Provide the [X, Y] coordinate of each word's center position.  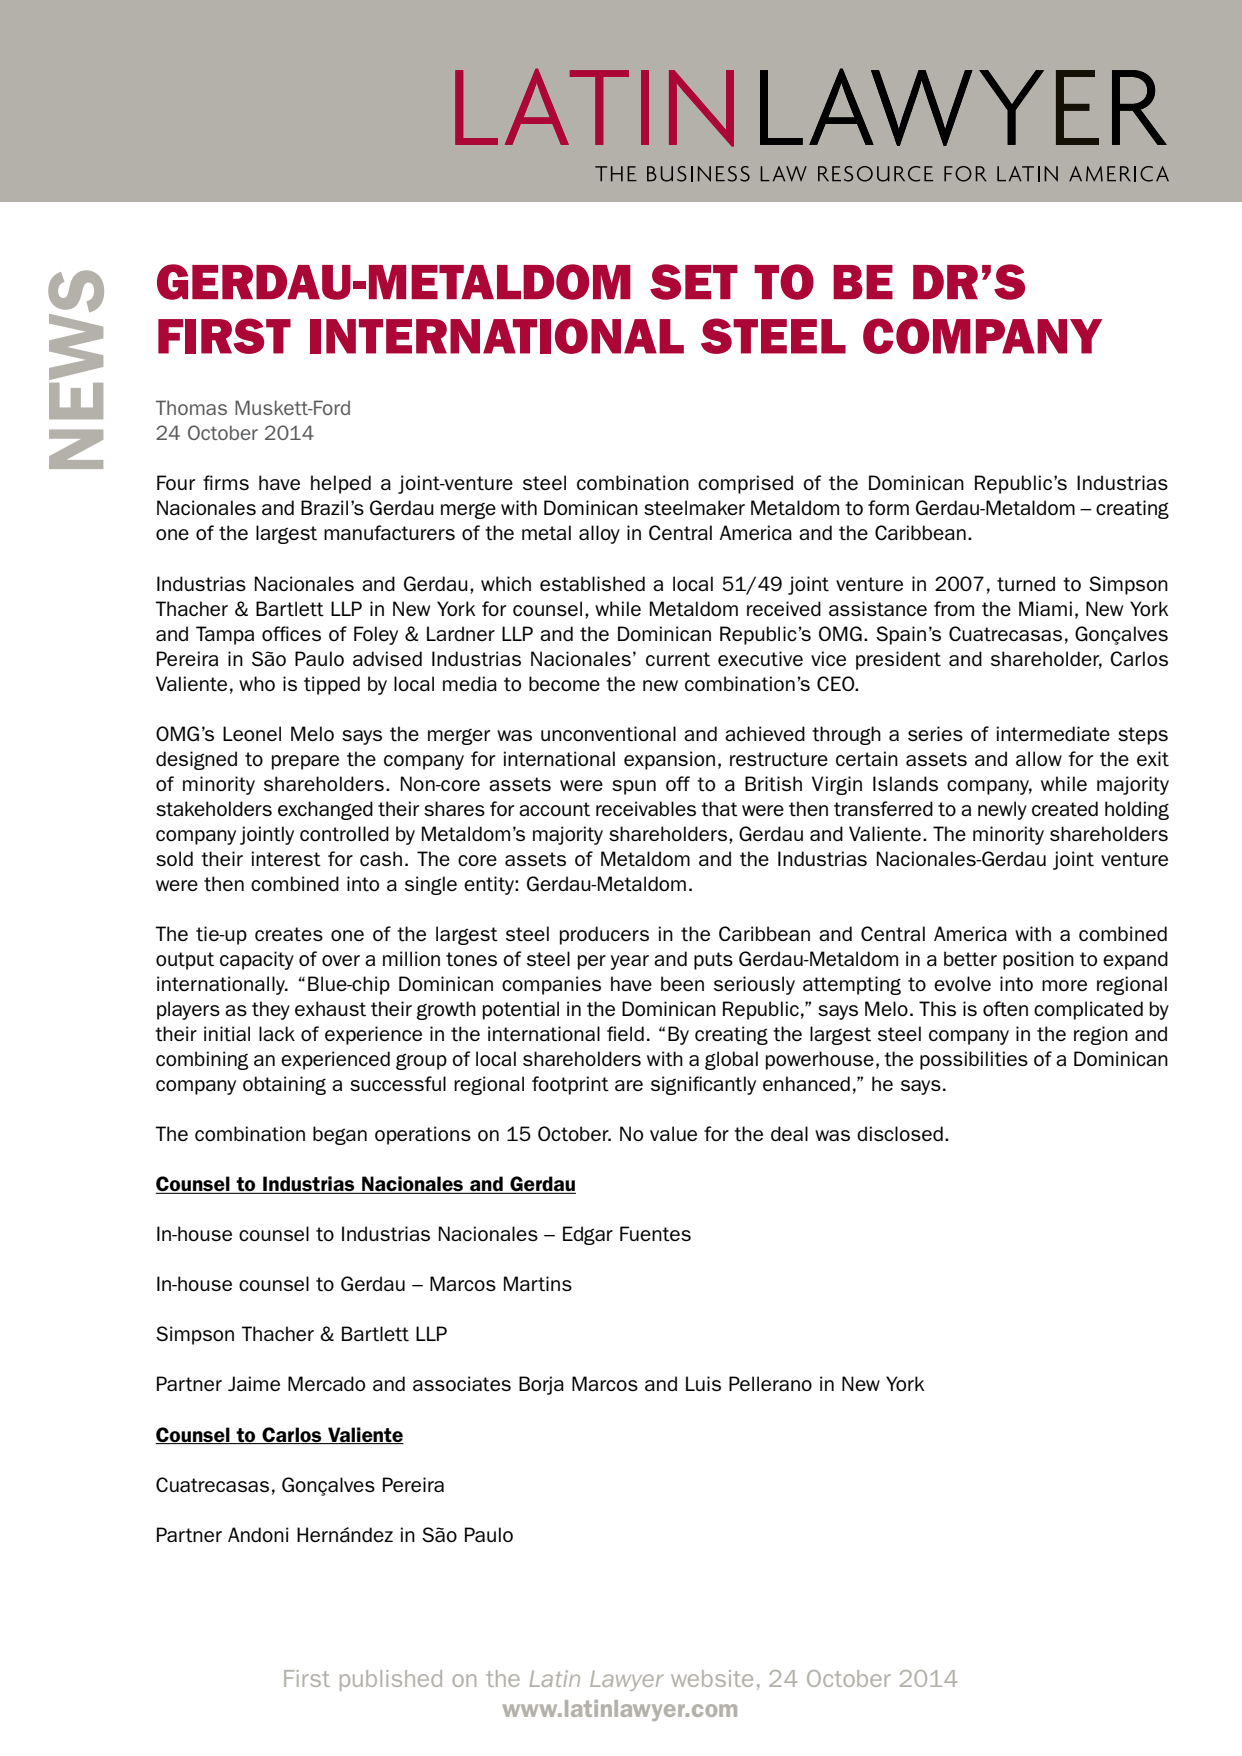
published [391, 1680]
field [625, 1033]
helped [341, 484]
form [888, 507]
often [1005, 1008]
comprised [745, 484]
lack [277, 1033]
